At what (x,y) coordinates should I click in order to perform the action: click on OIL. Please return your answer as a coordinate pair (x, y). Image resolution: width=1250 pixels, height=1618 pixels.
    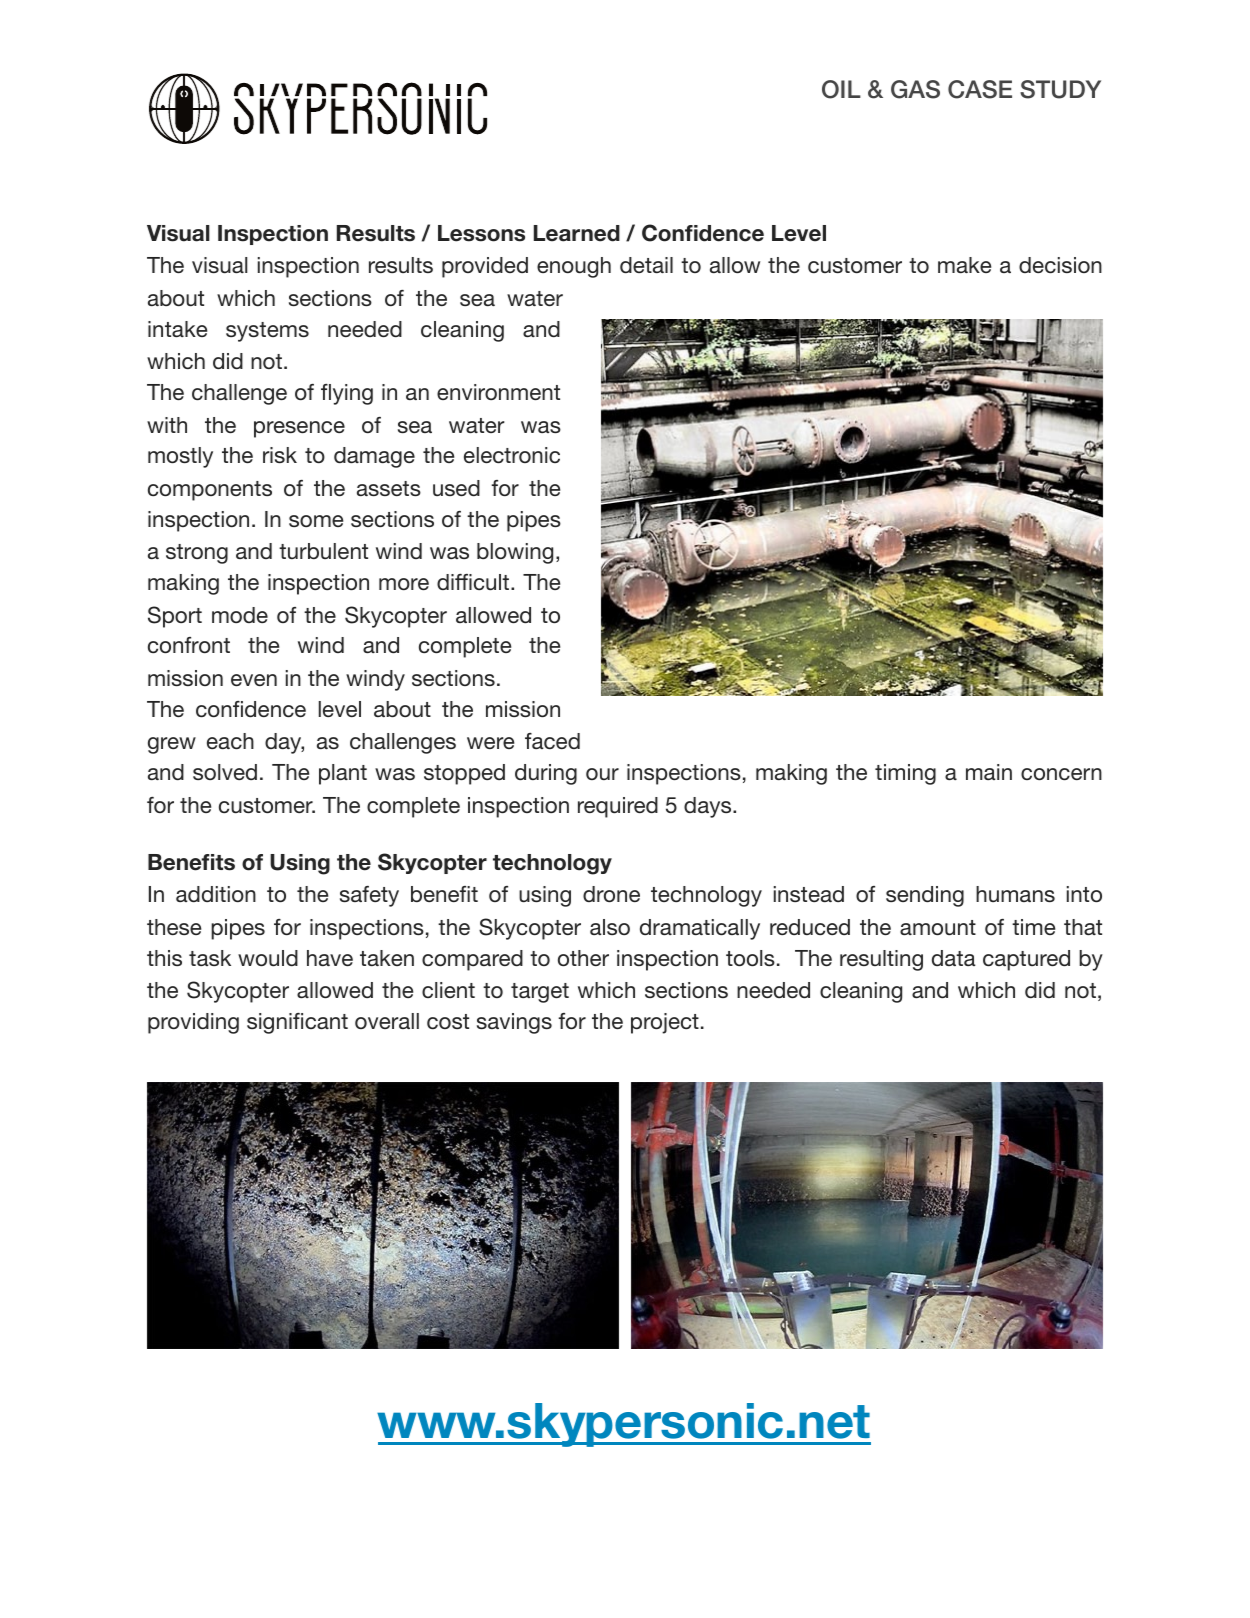
    Looking at the image, I should click on (841, 89).
